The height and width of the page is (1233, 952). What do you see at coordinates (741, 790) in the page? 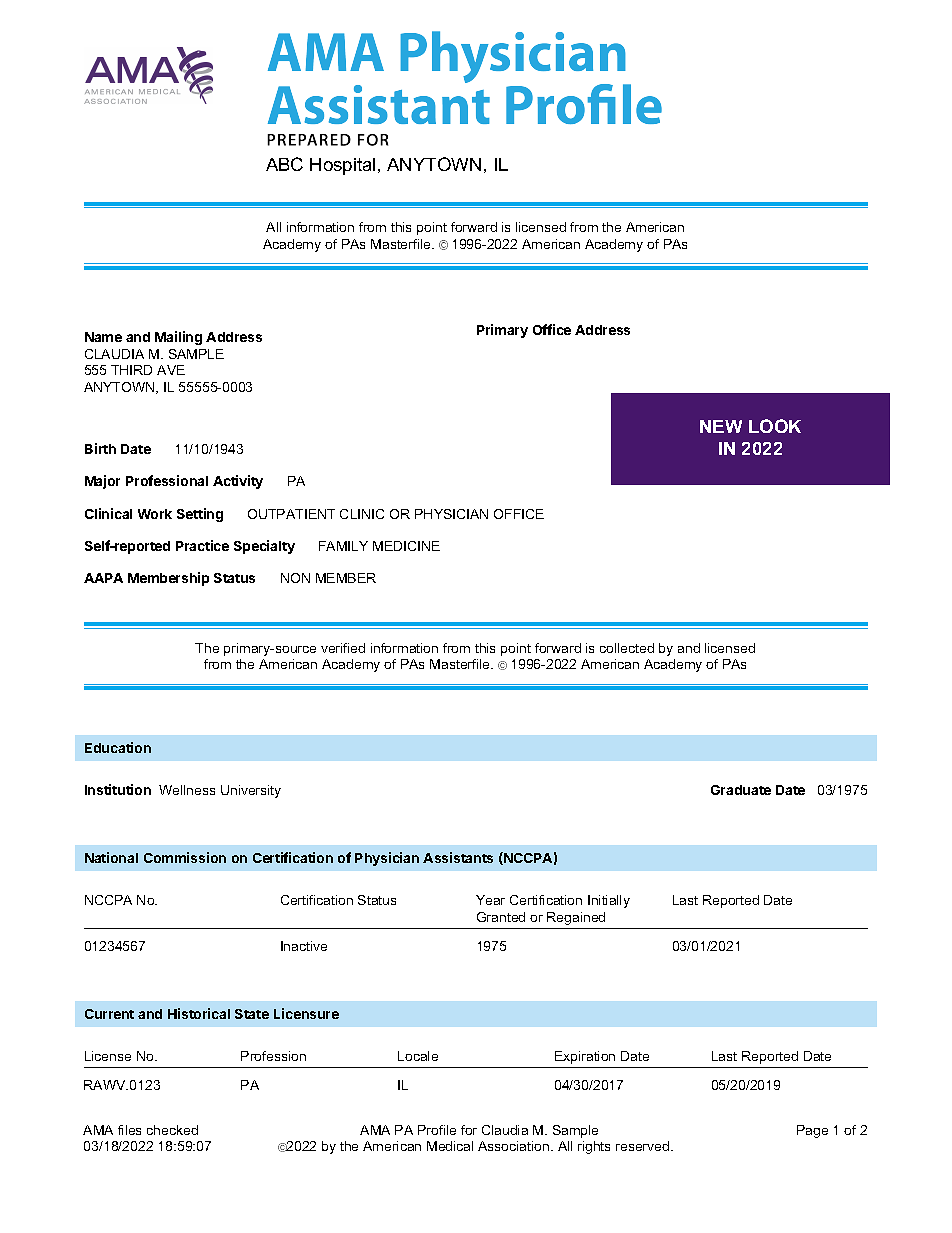
I see `Graduate` at bounding box center [741, 790].
